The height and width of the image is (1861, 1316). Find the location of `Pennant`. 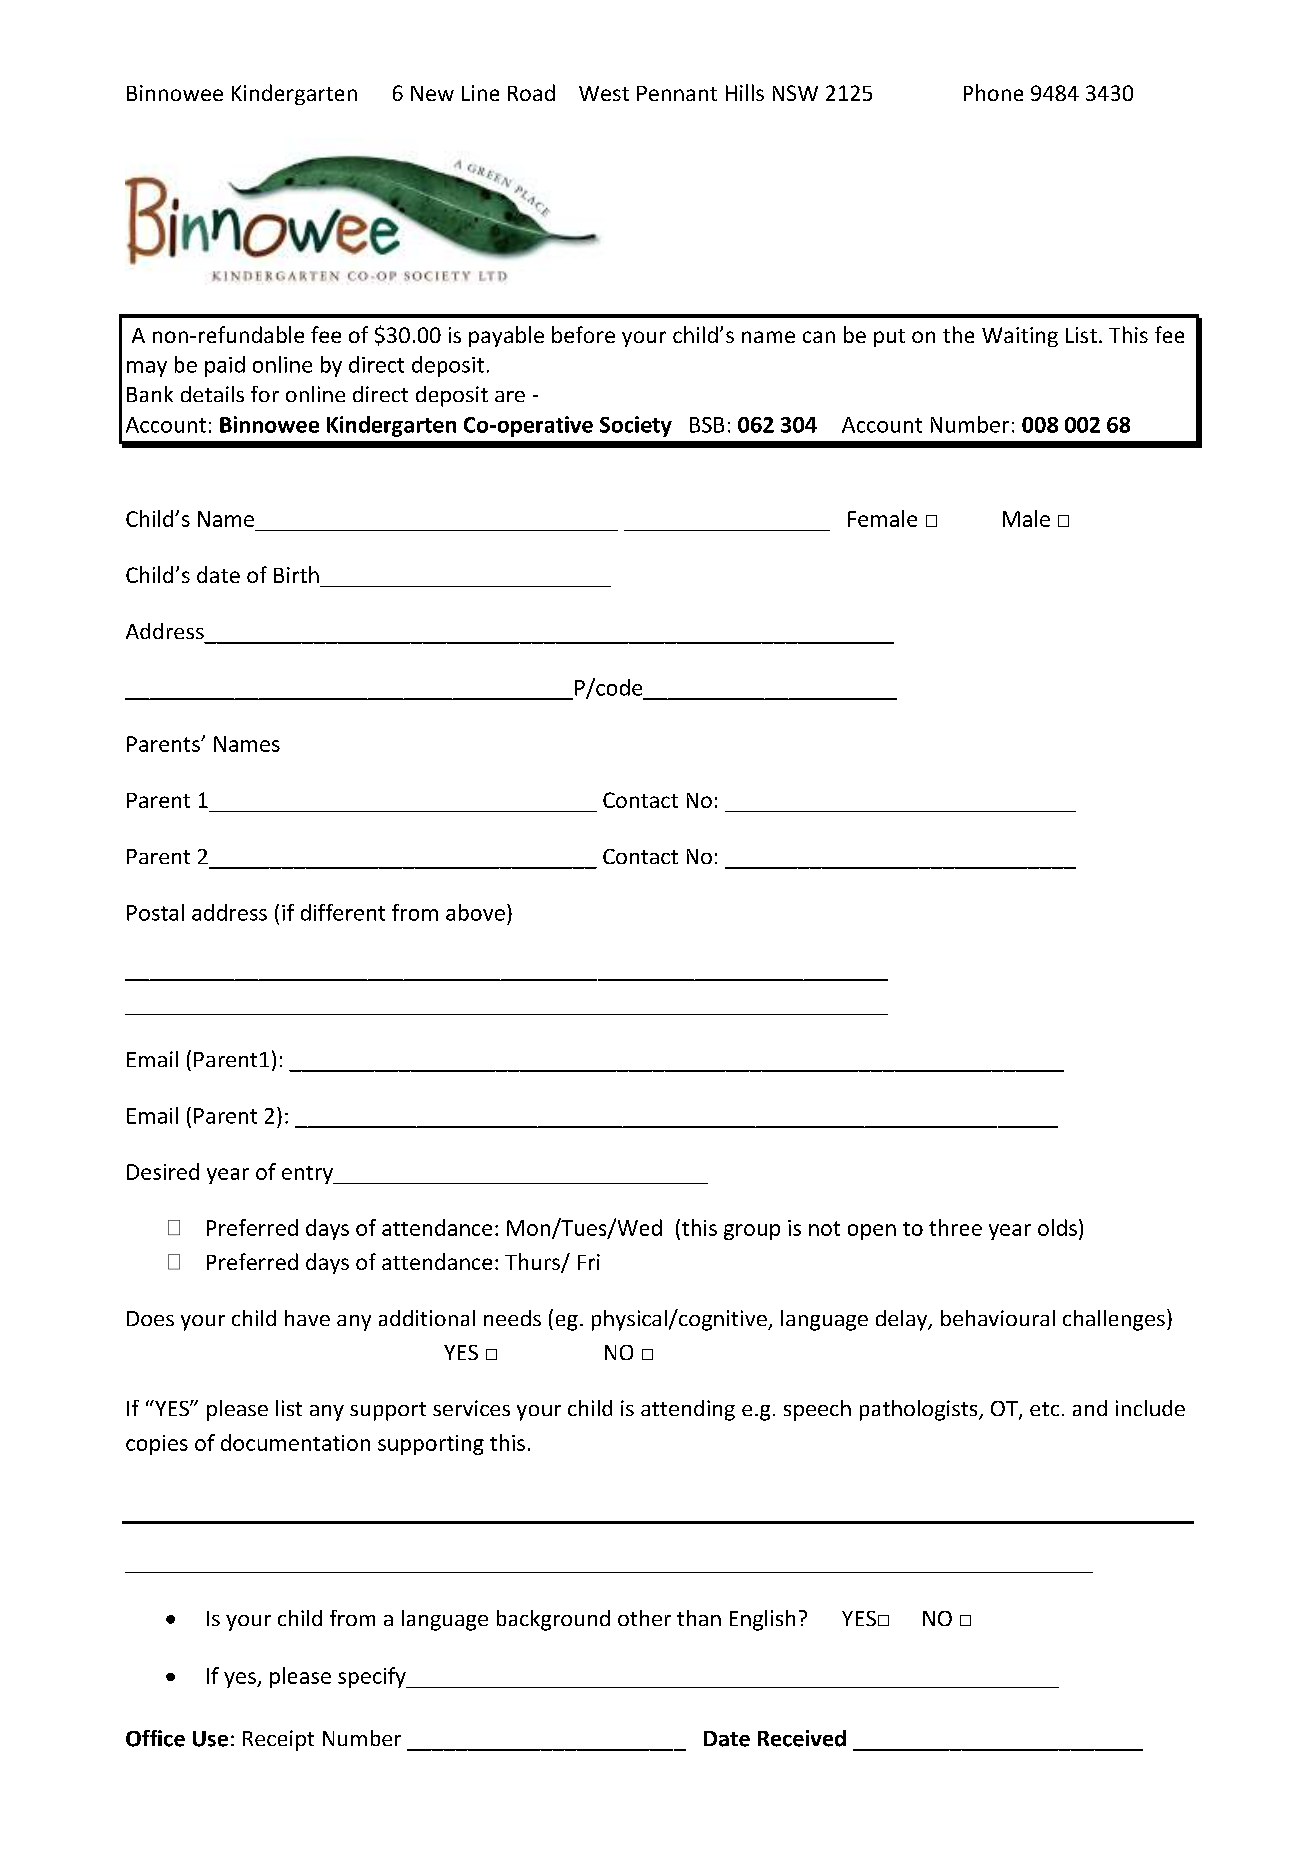

Pennant is located at coordinates (677, 93).
